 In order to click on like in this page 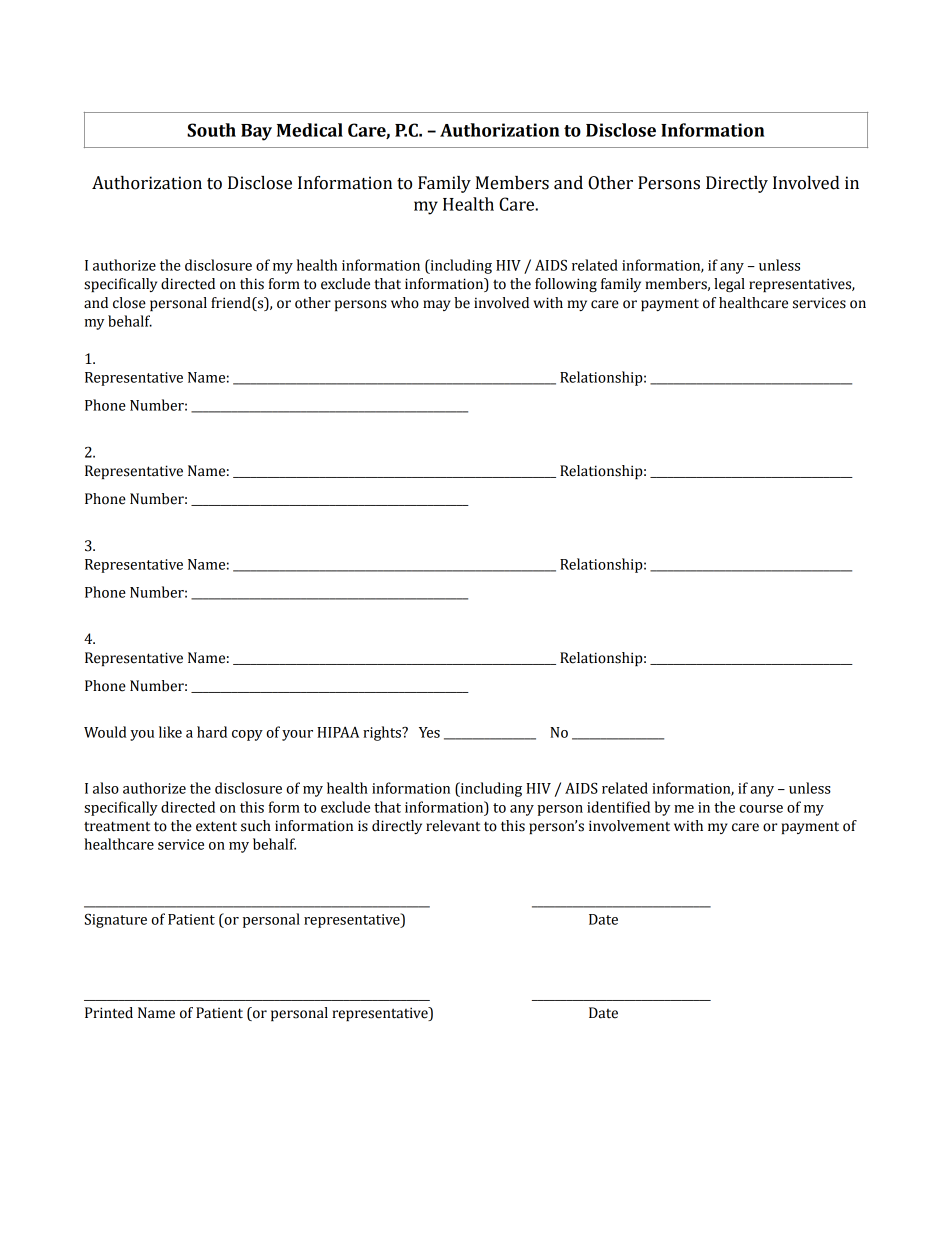, I will do `click(170, 732)`.
